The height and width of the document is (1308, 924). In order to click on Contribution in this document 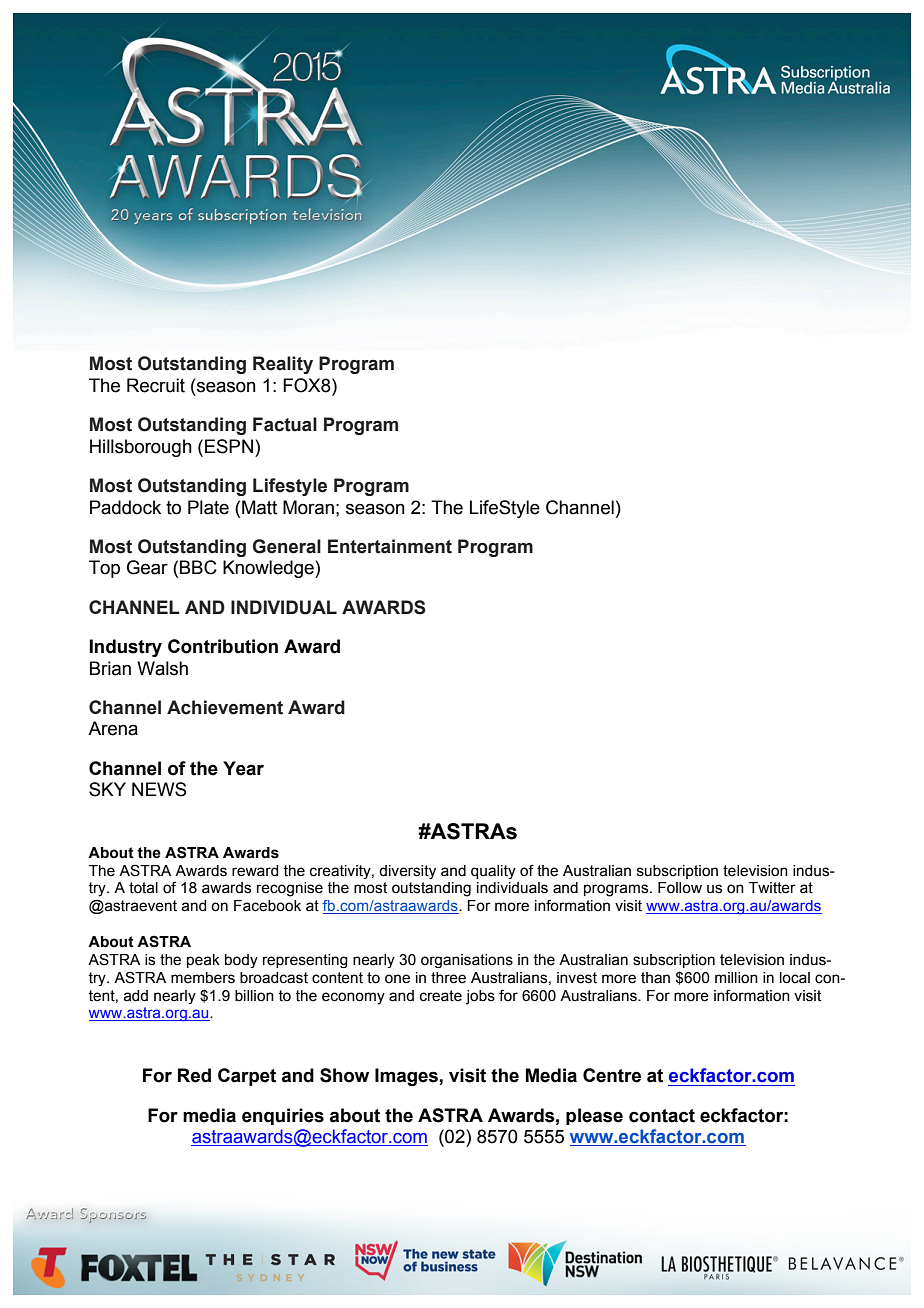, I will do `click(223, 646)`.
